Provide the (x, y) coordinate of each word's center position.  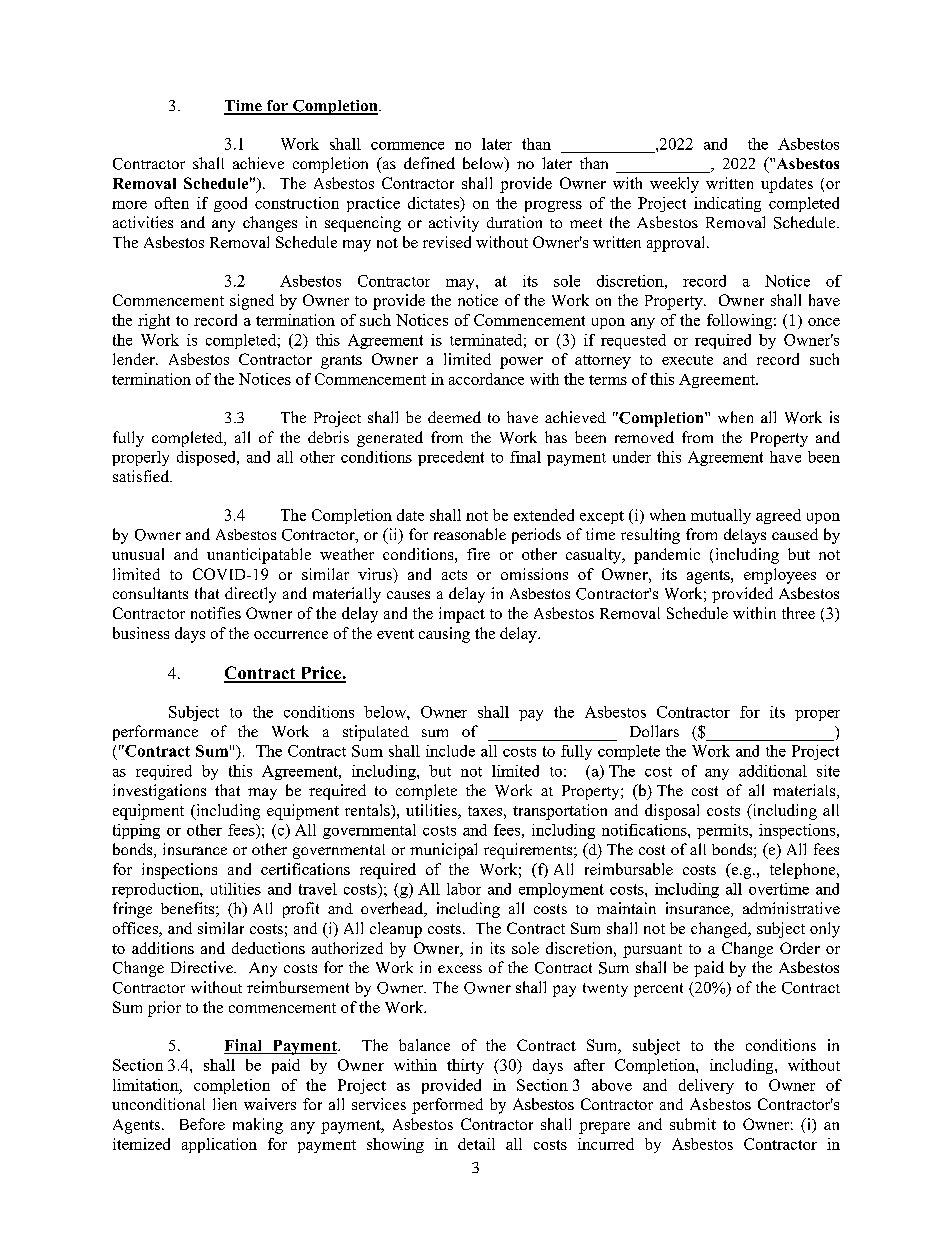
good (230, 204)
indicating (727, 204)
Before (202, 1124)
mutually (721, 516)
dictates (434, 204)
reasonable (470, 534)
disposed (207, 458)
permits (723, 831)
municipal (443, 851)
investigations (159, 792)
